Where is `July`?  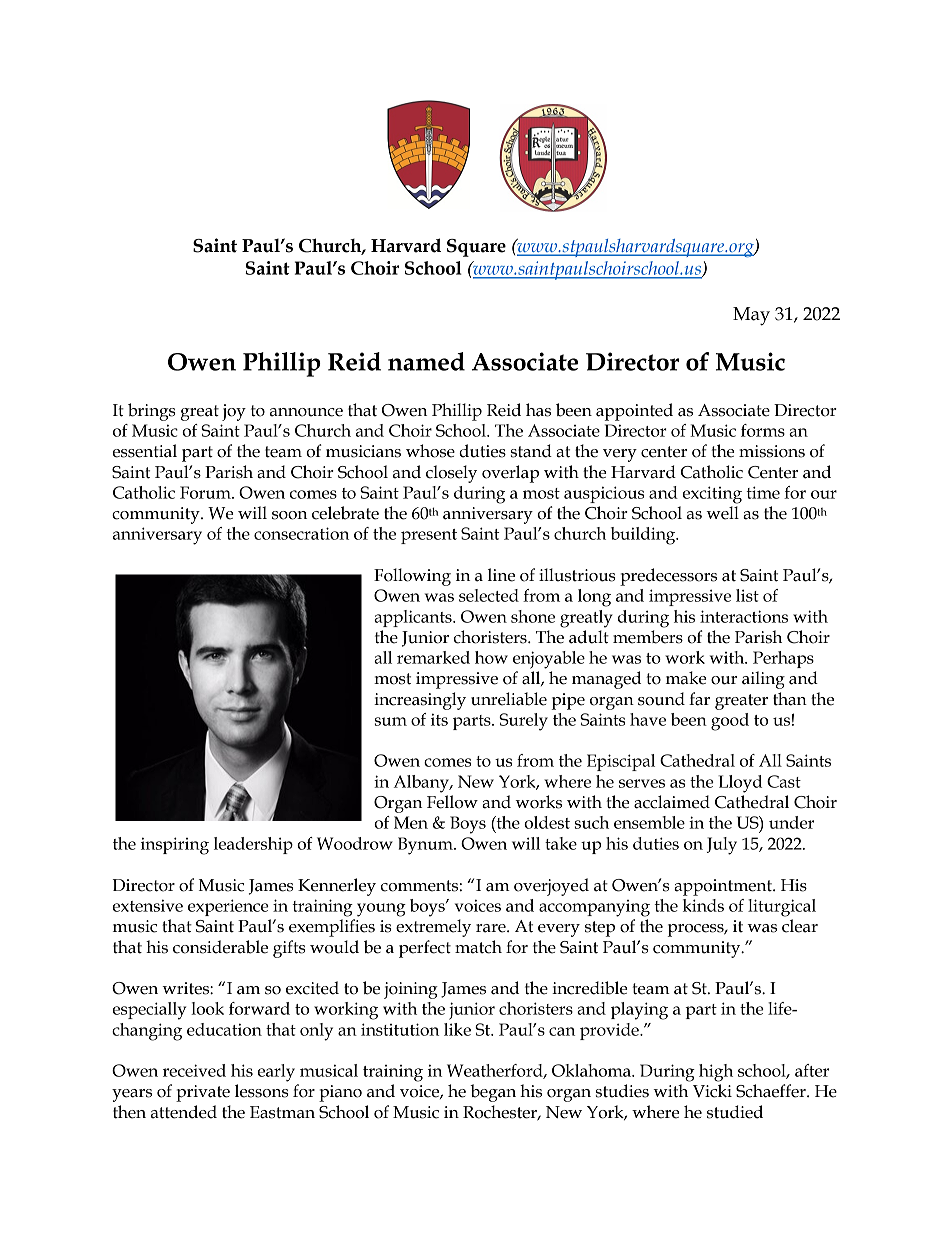 July is located at coordinates (721, 846).
